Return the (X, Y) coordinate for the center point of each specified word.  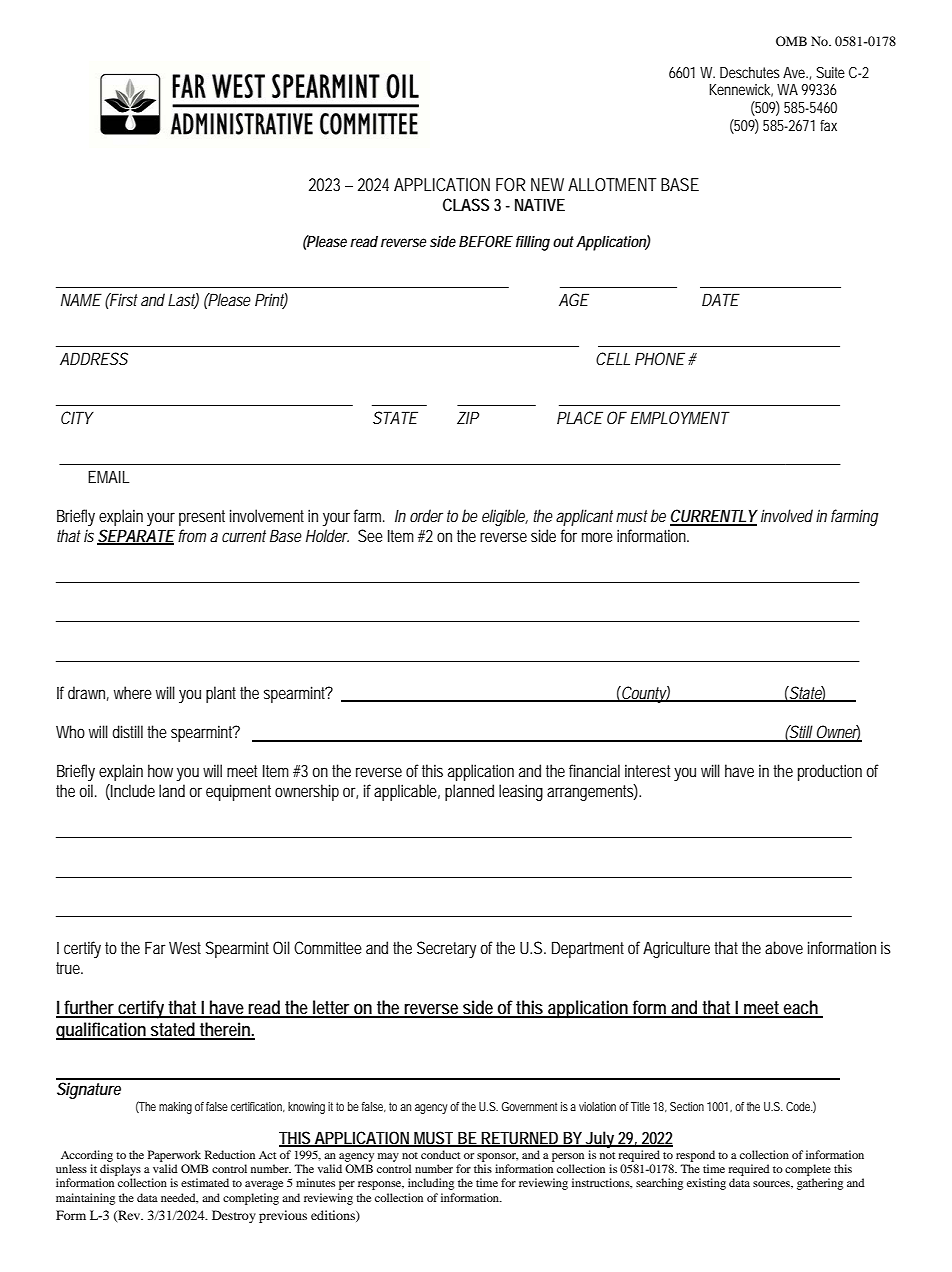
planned (469, 792)
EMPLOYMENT (679, 417)
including (431, 1184)
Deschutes (750, 72)
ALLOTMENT (612, 184)
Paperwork (174, 1156)
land (172, 790)
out (563, 241)
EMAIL (108, 476)
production (830, 772)
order (426, 515)
